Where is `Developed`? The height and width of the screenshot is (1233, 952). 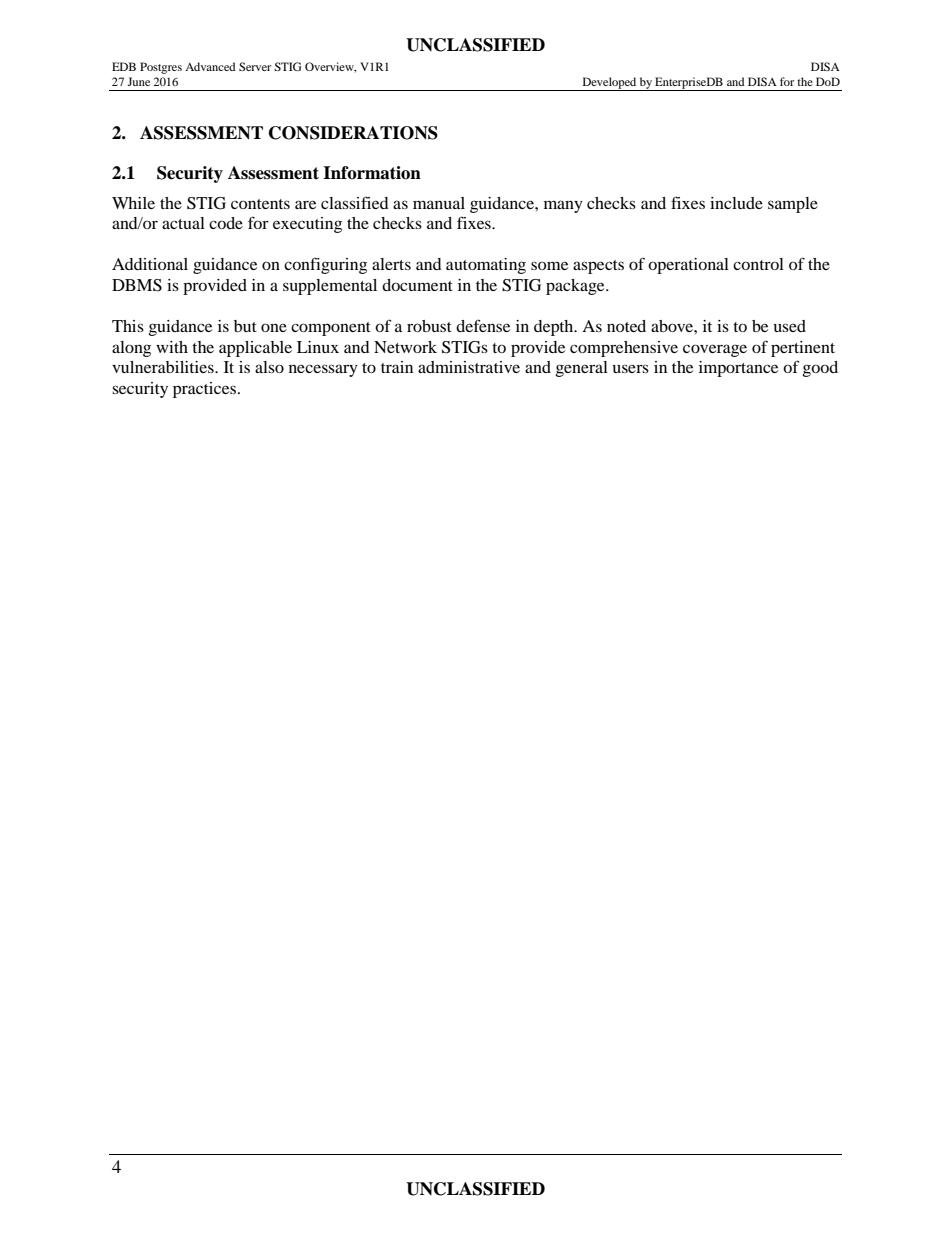 Developed is located at coordinates (609, 84).
